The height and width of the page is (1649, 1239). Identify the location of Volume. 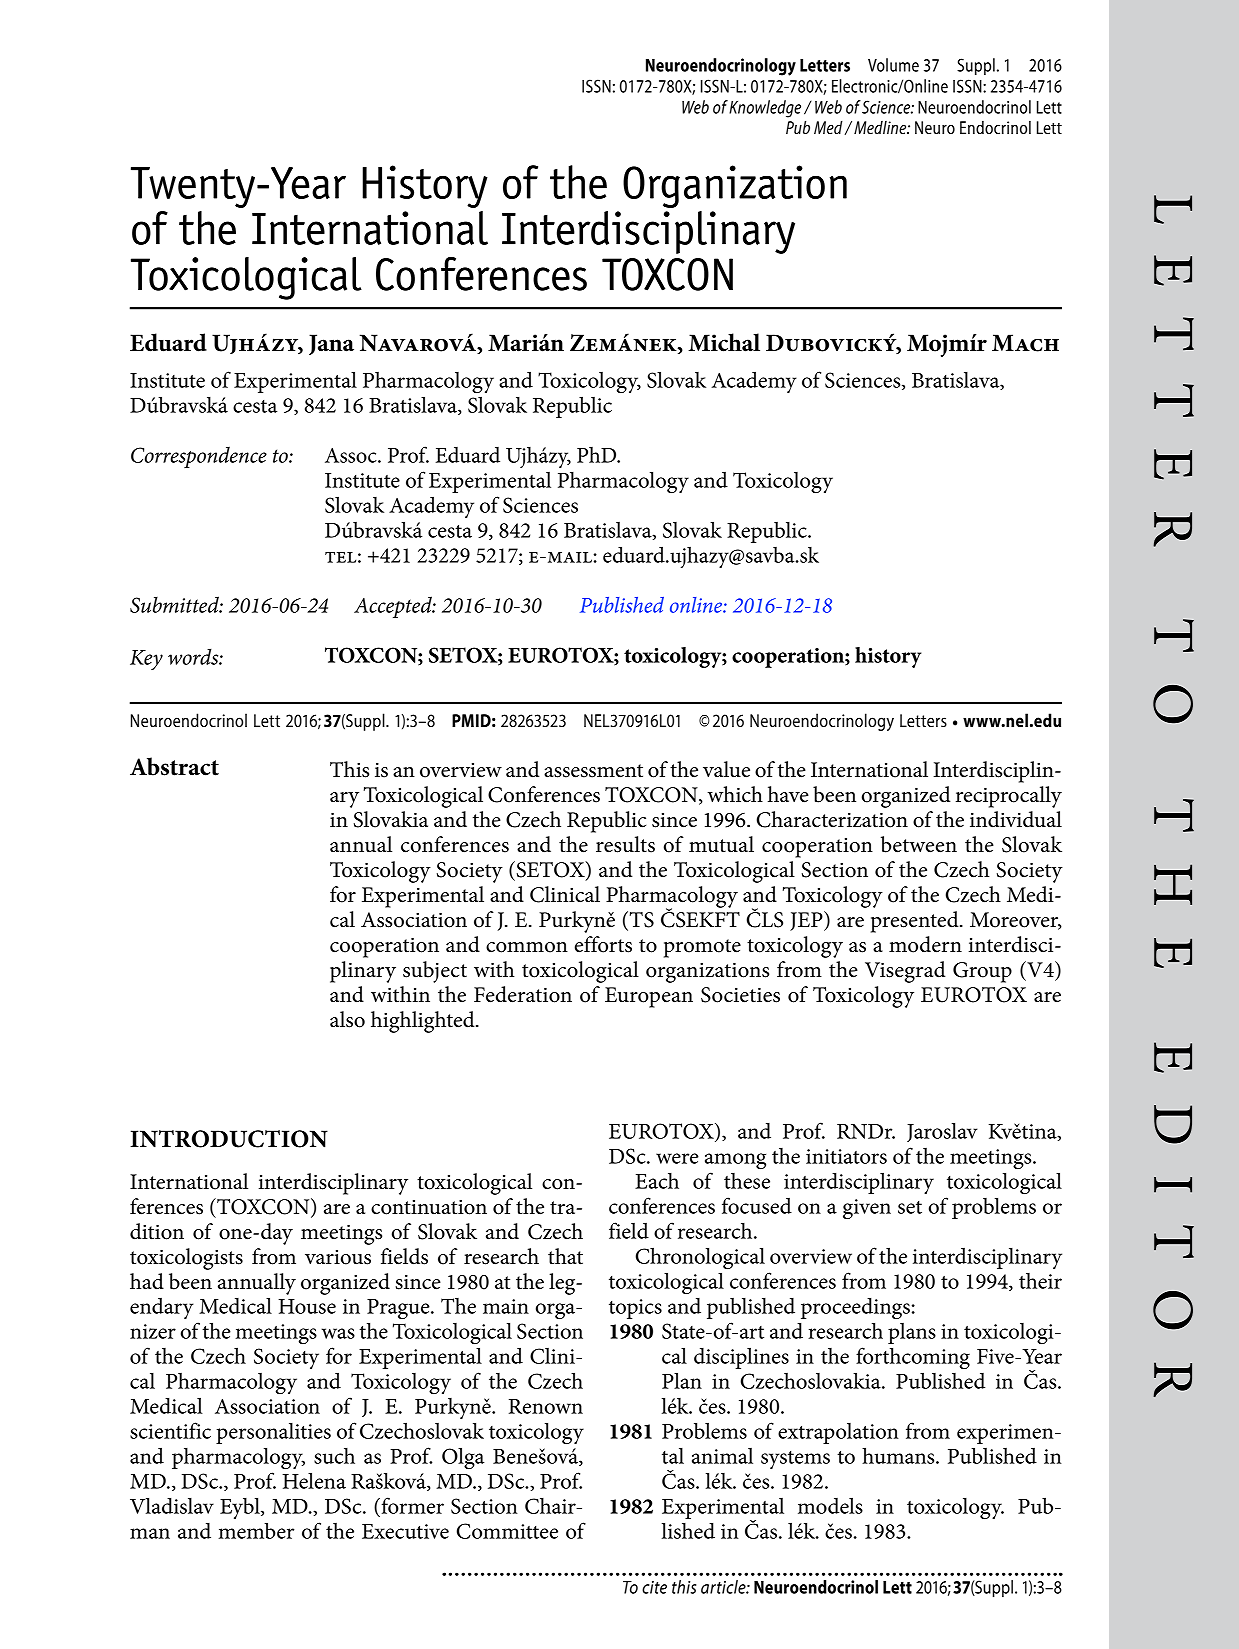
(893, 65).
